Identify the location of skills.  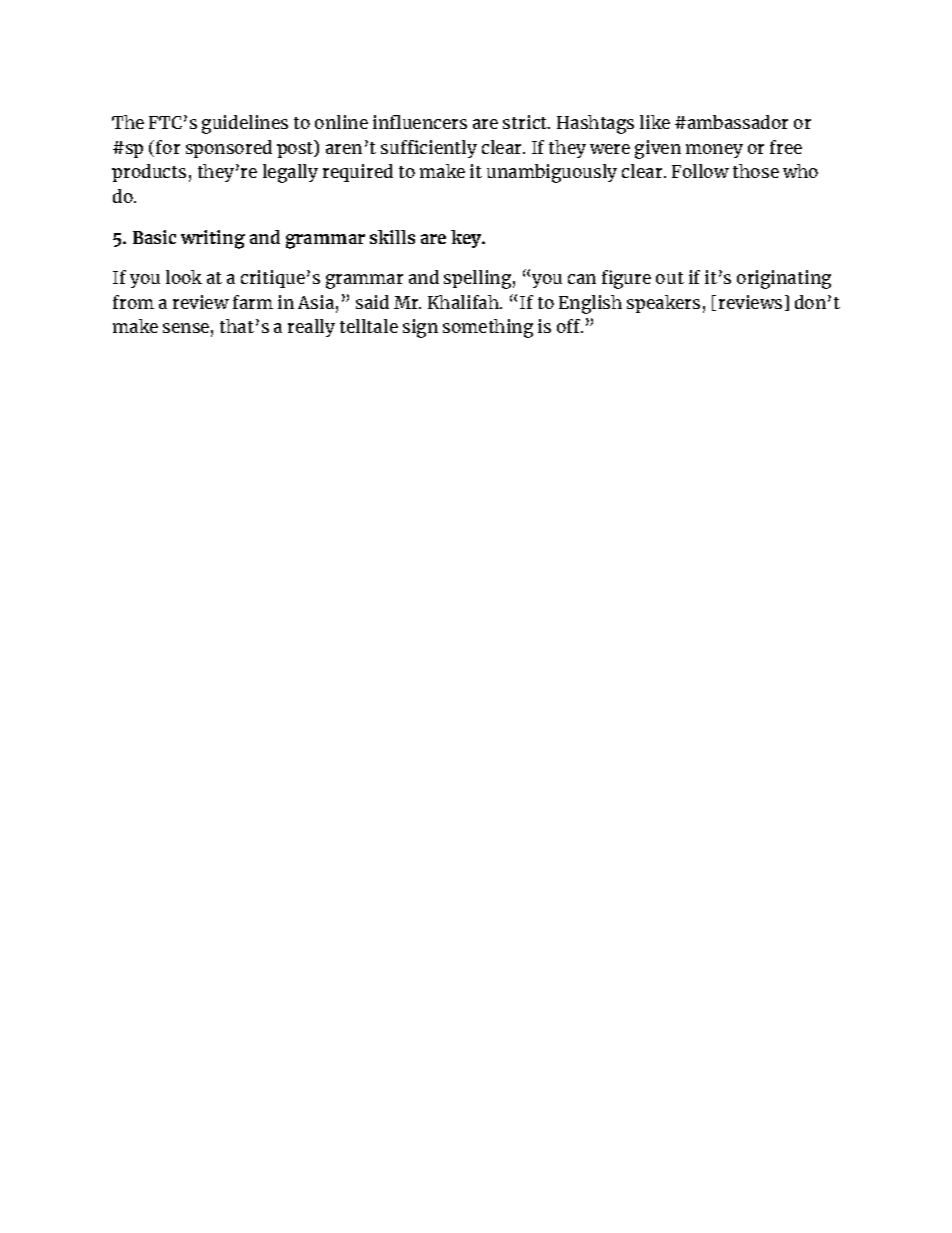
(392, 237).
